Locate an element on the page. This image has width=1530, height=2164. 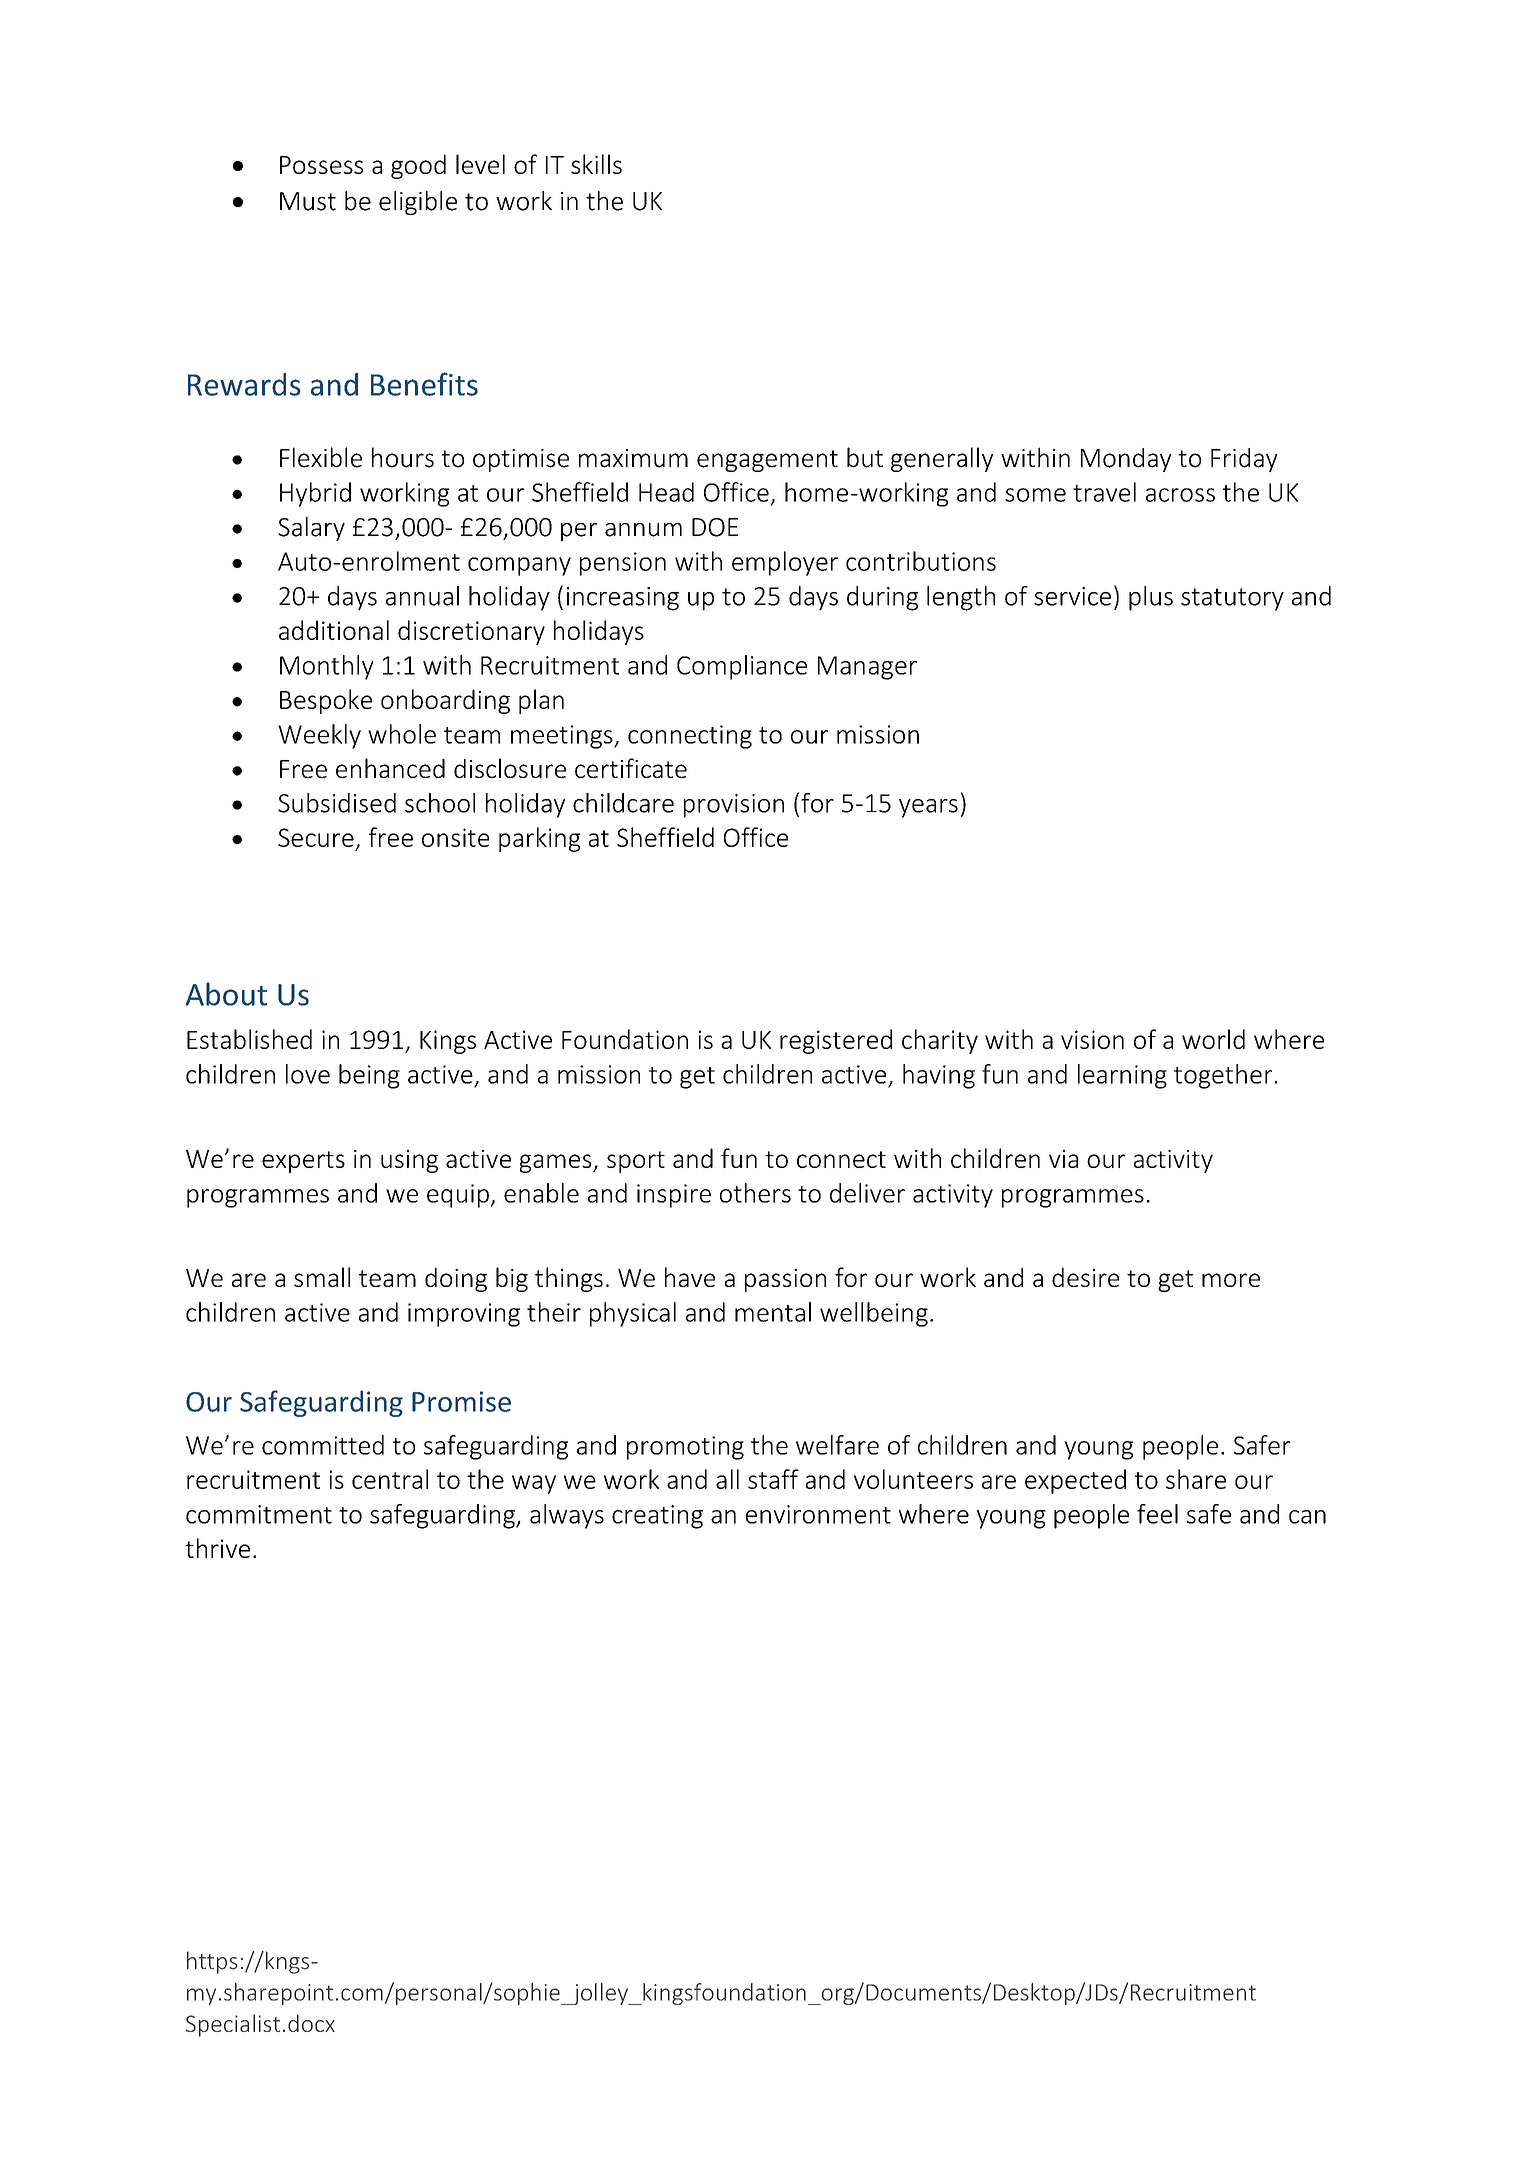
feel is located at coordinates (1157, 1514).
